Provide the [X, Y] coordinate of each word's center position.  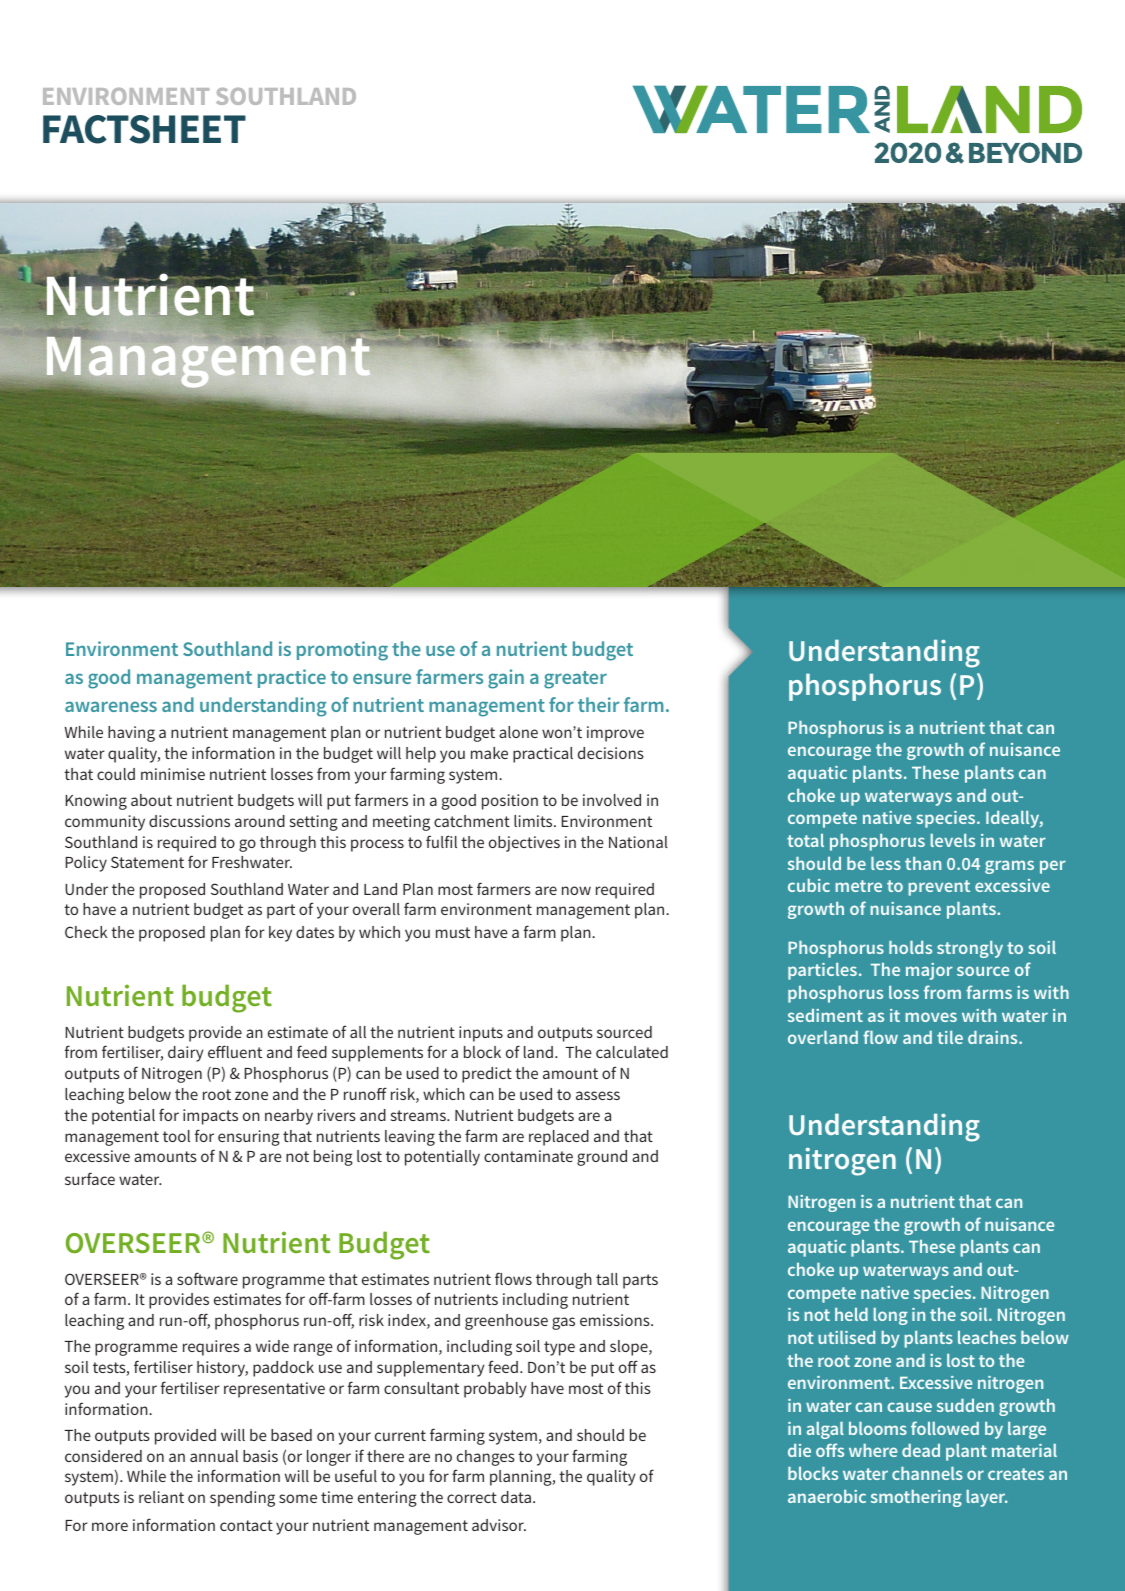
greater [575, 680]
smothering [916, 1498]
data [516, 1497]
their [599, 704]
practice [292, 678]
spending [242, 1499]
